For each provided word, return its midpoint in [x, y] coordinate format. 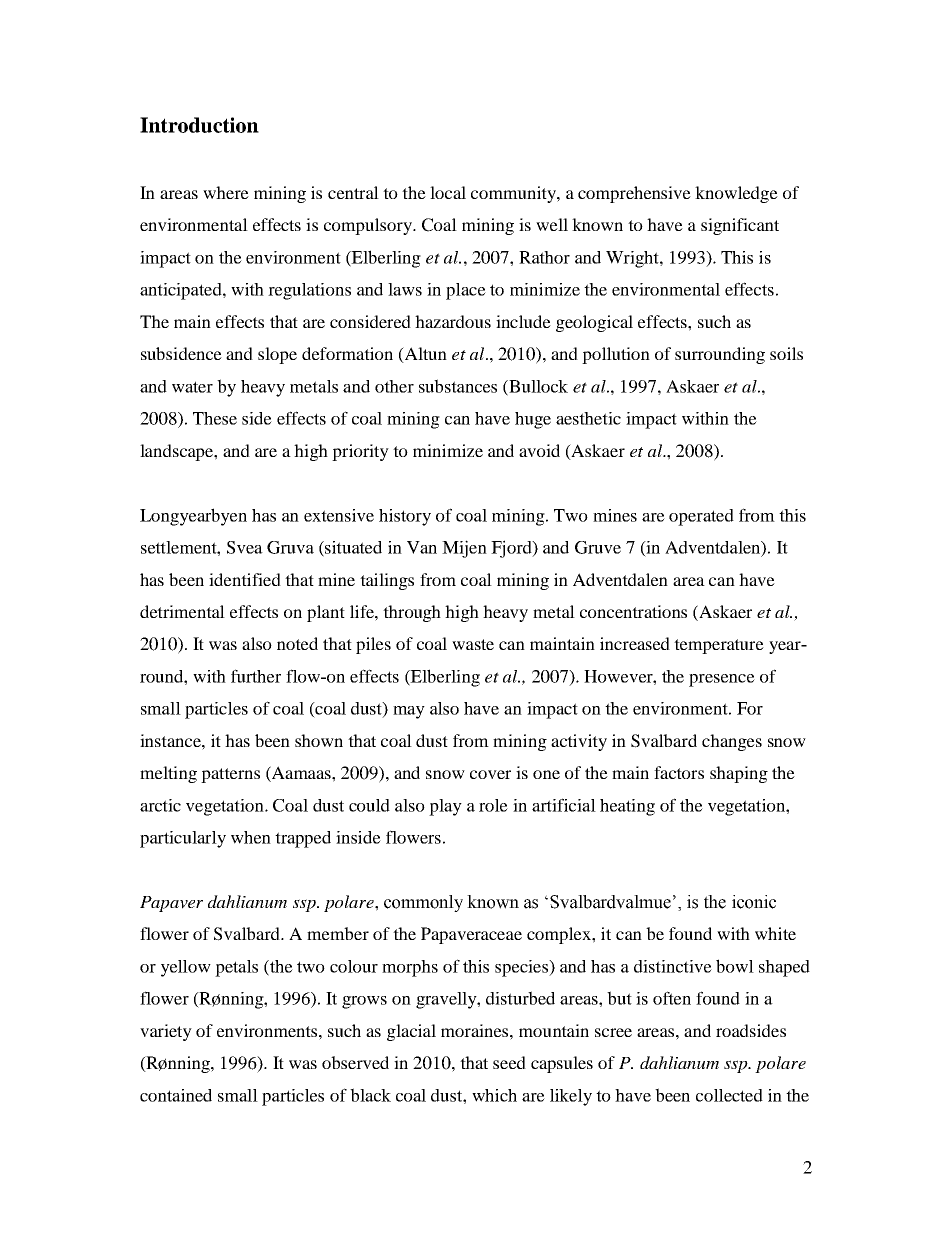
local [448, 192]
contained [176, 1095]
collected [729, 1095]
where [226, 192]
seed [509, 1062]
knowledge [736, 194]
